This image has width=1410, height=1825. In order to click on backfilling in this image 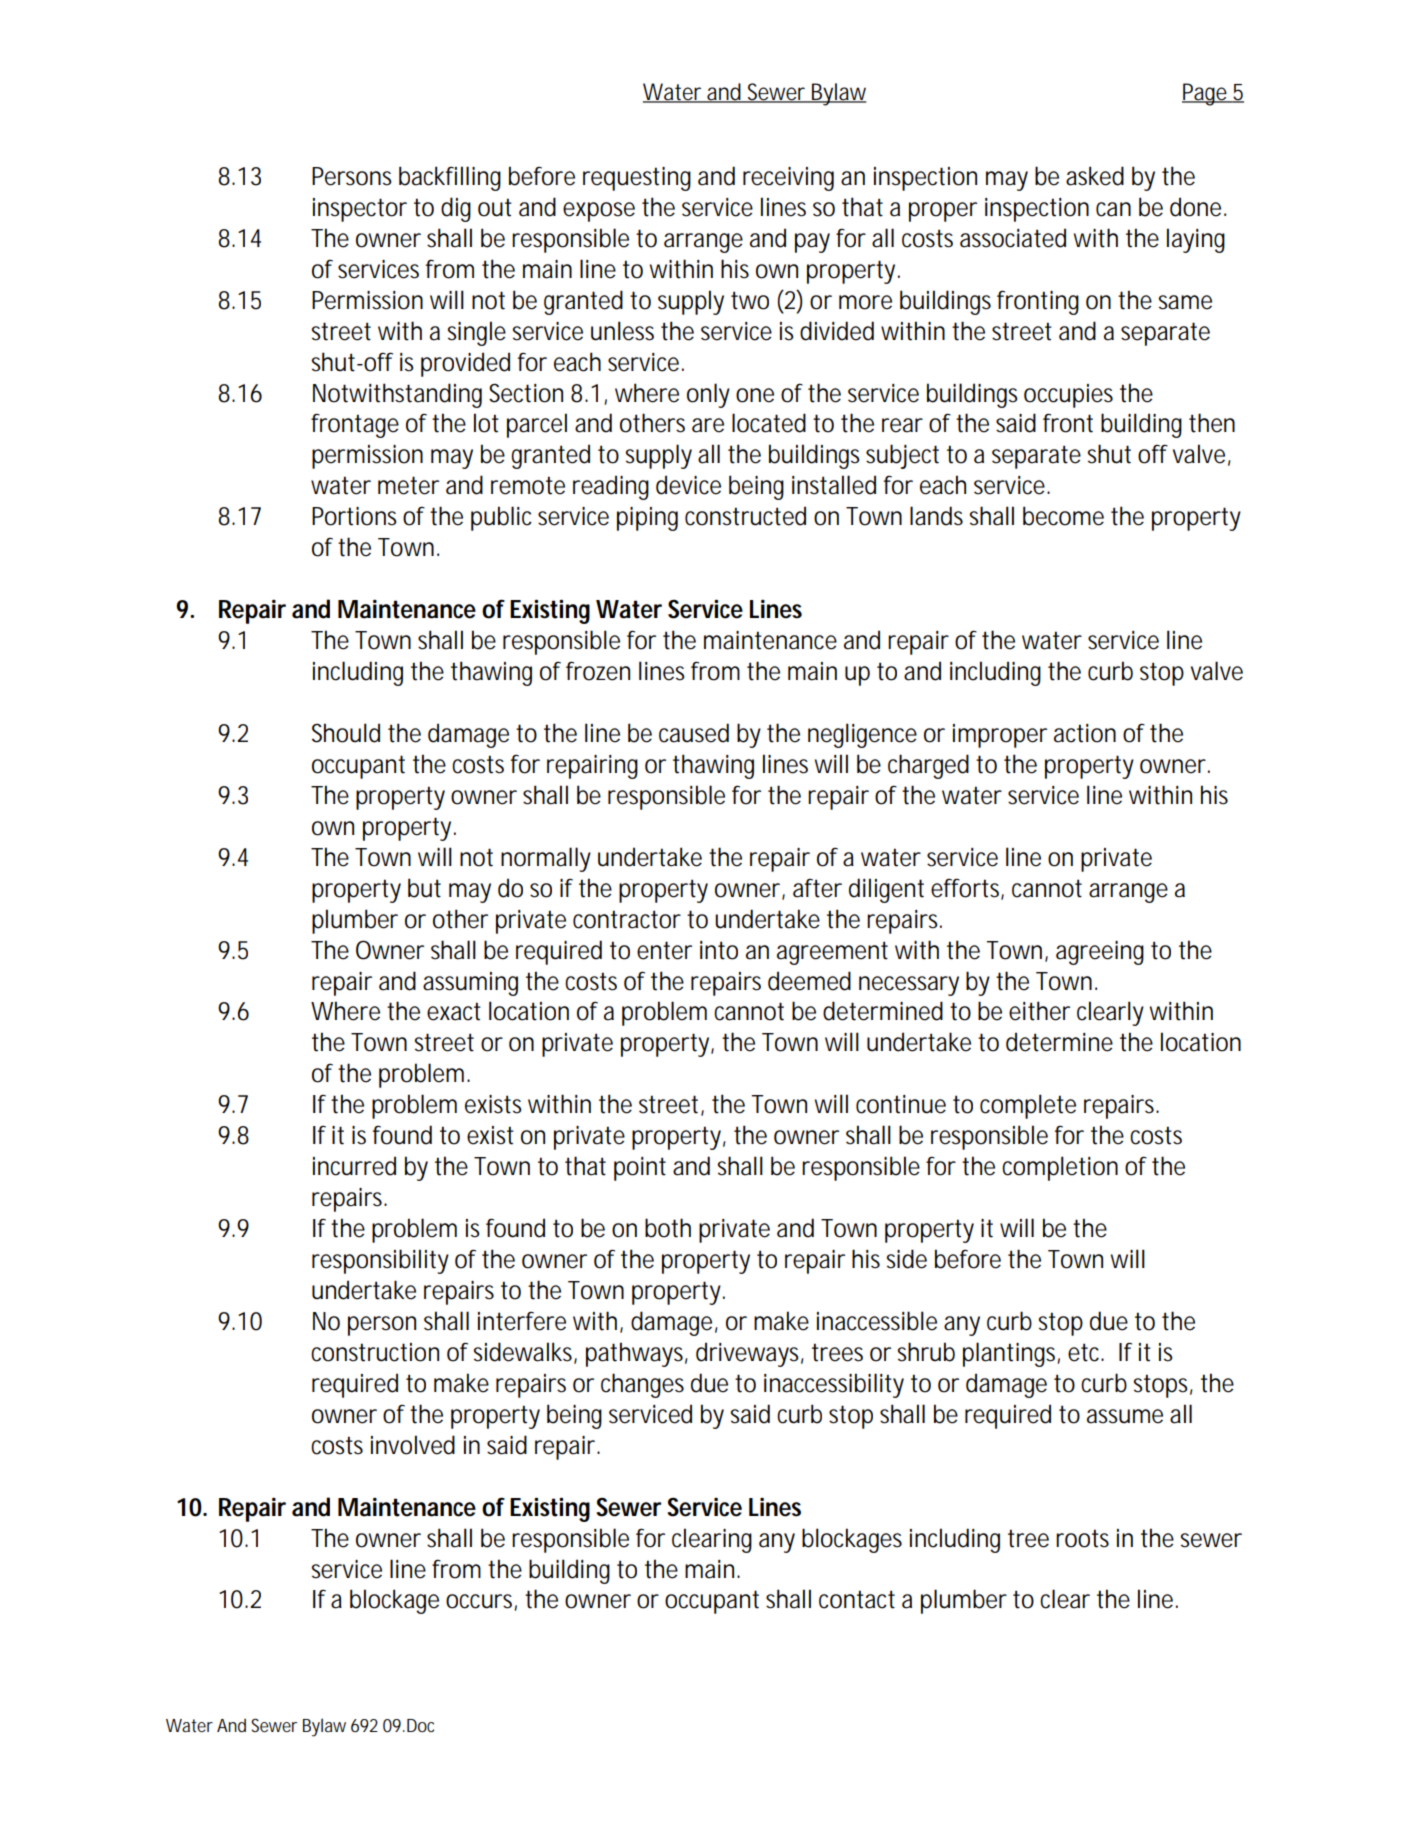, I will do `click(450, 178)`.
